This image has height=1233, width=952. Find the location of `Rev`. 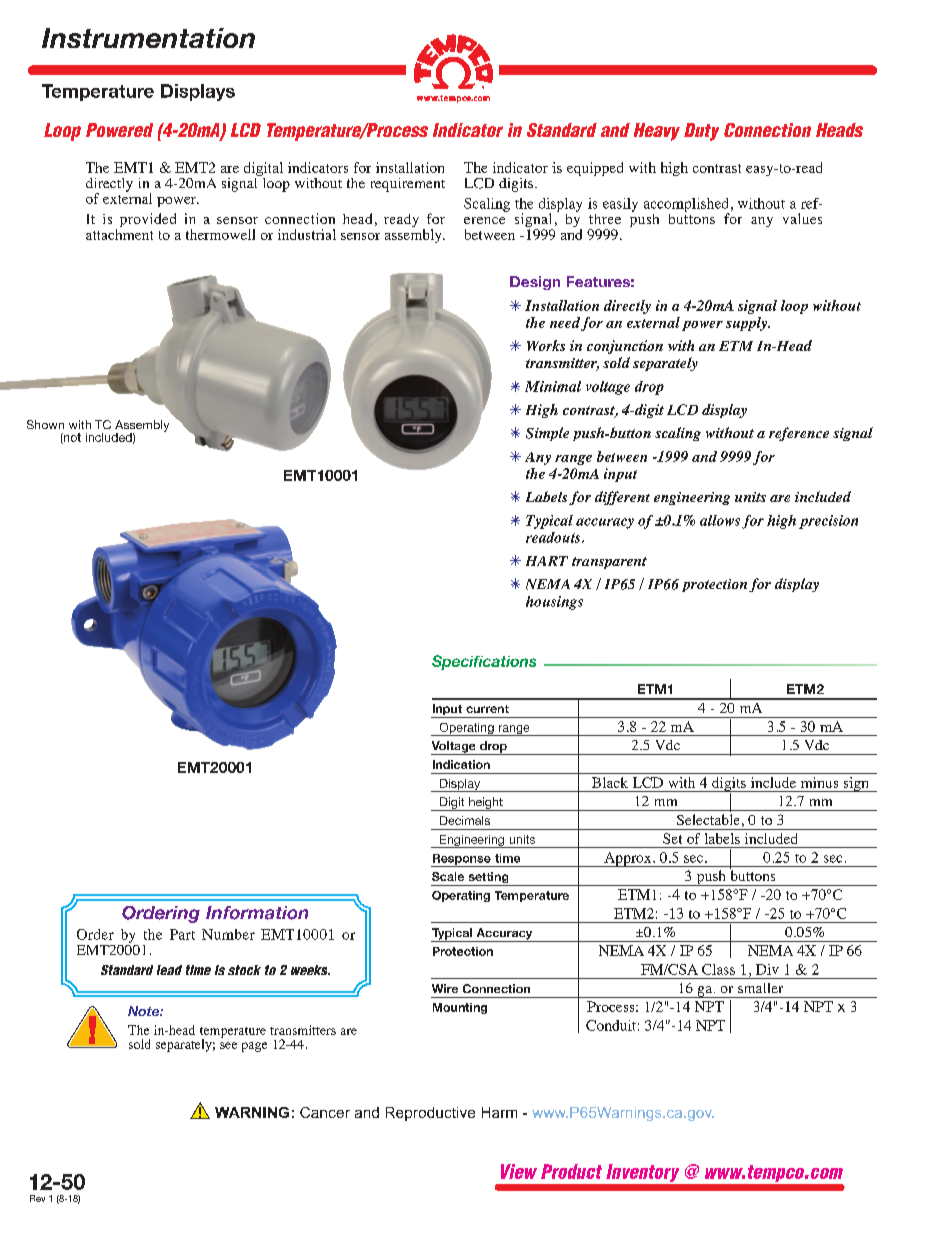

Rev is located at coordinates (37, 1198).
